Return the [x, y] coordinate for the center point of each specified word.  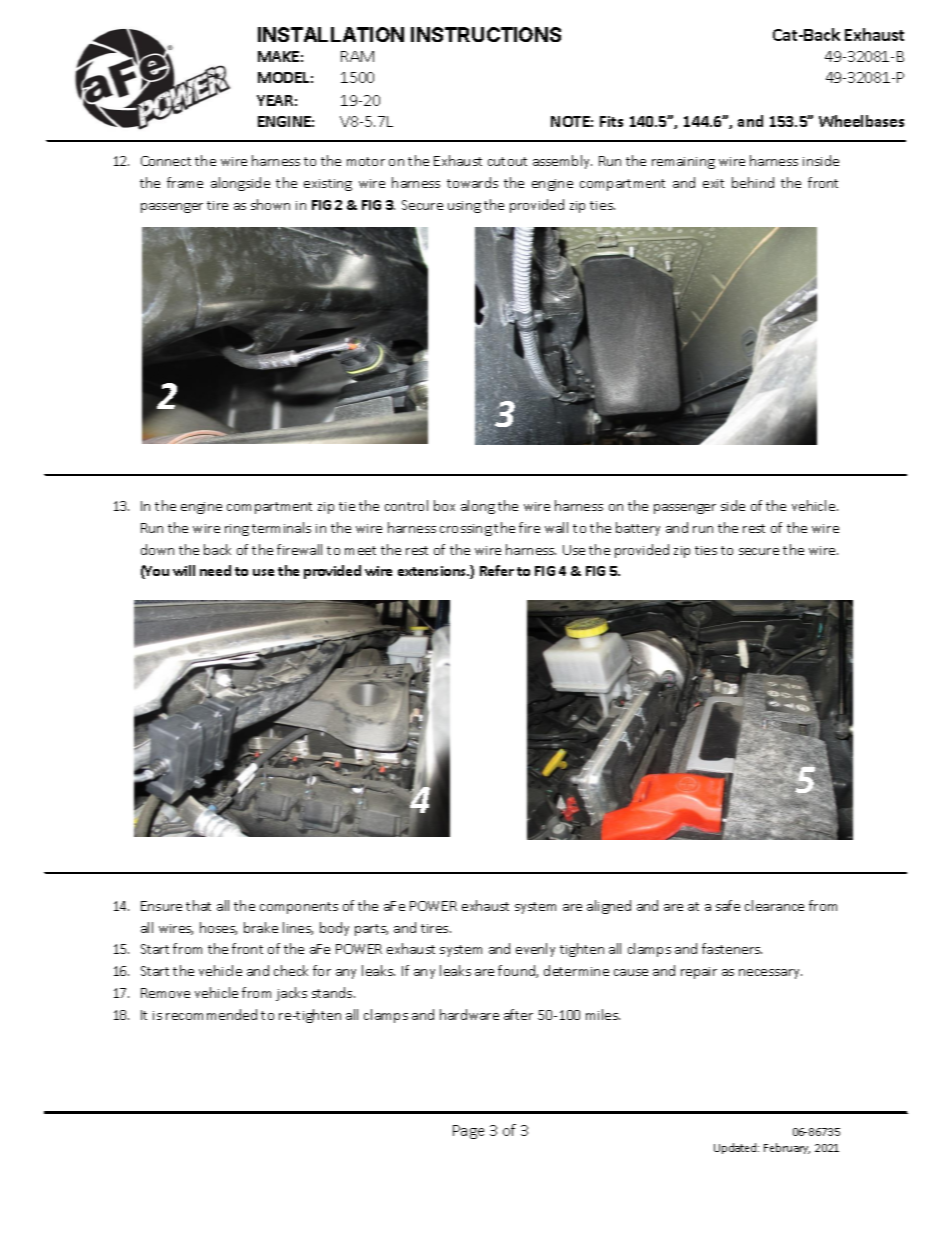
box [444, 505]
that [198, 905]
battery [638, 529]
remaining [683, 163]
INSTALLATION [331, 34]
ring [237, 530]
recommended [211, 1014]
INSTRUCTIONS [486, 34]
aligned [609, 907]
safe [728, 905]
